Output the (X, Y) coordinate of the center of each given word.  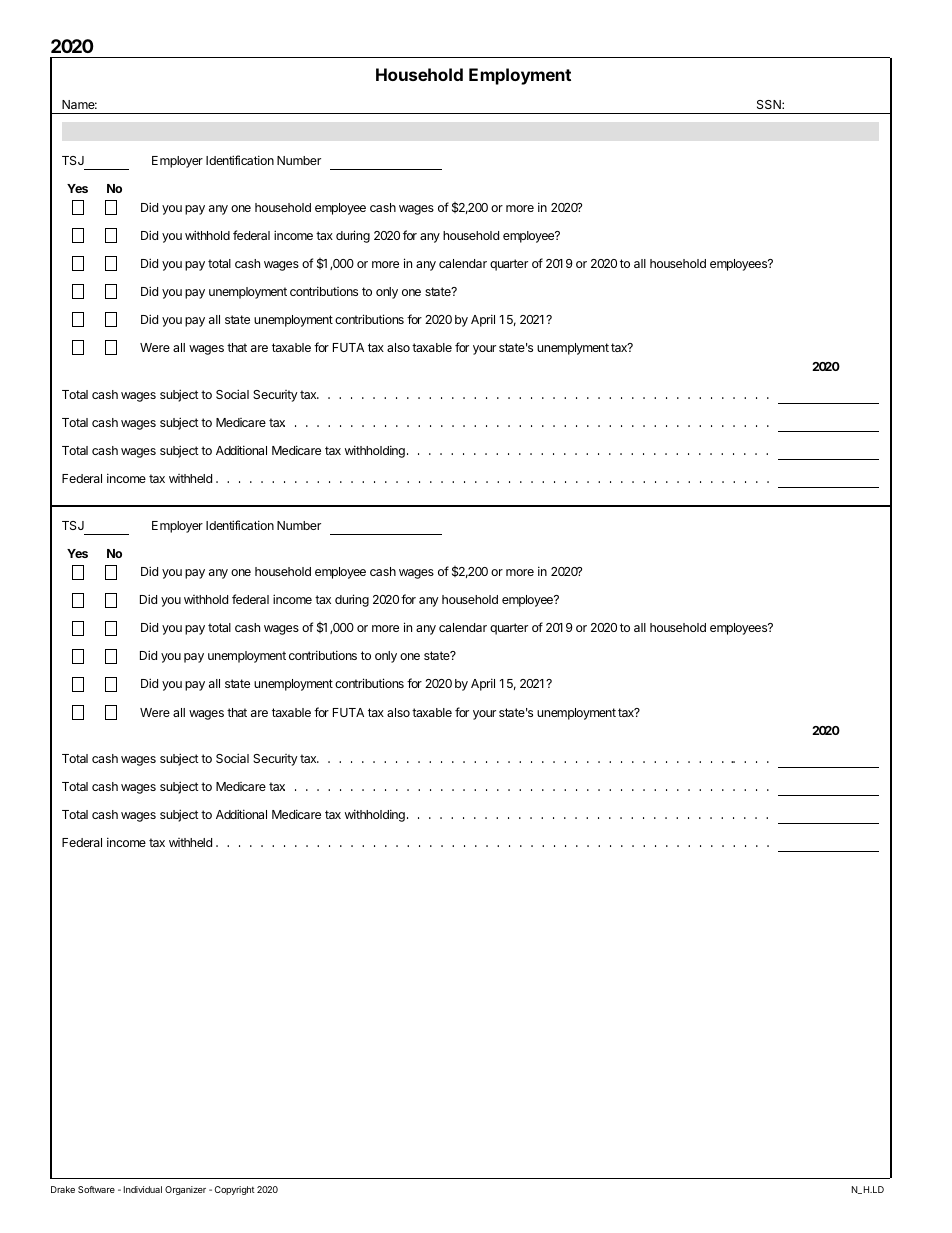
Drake (63, 1189)
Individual (143, 1189)
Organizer (185, 1190)
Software (96, 1189)
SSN (770, 104)
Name (79, 104)
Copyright (235, 1190)
